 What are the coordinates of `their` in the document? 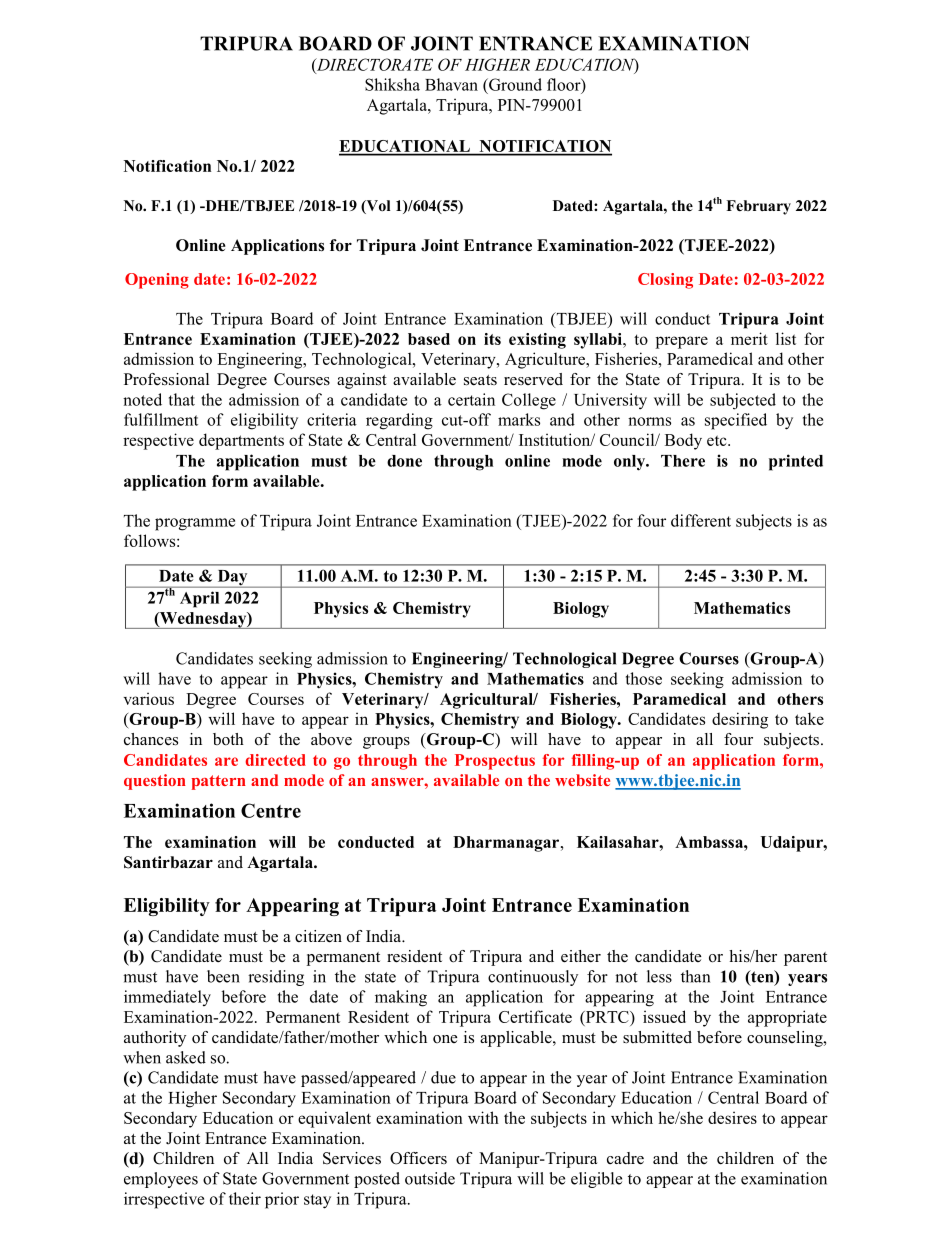 It's located at (245, 1198).
